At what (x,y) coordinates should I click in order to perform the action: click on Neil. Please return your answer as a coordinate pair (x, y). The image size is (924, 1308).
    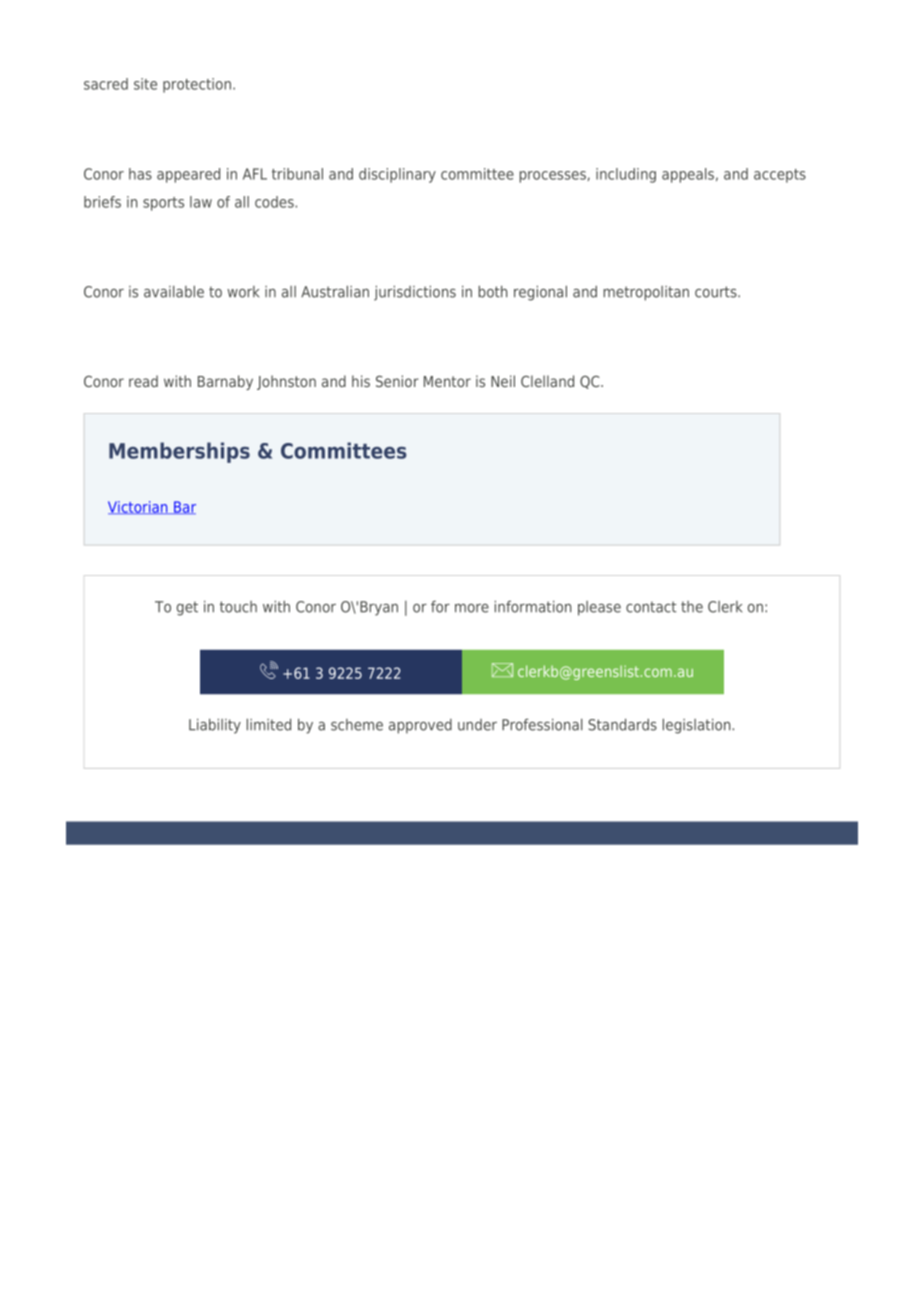
    Looking at the image, I should click on (503, 381).
